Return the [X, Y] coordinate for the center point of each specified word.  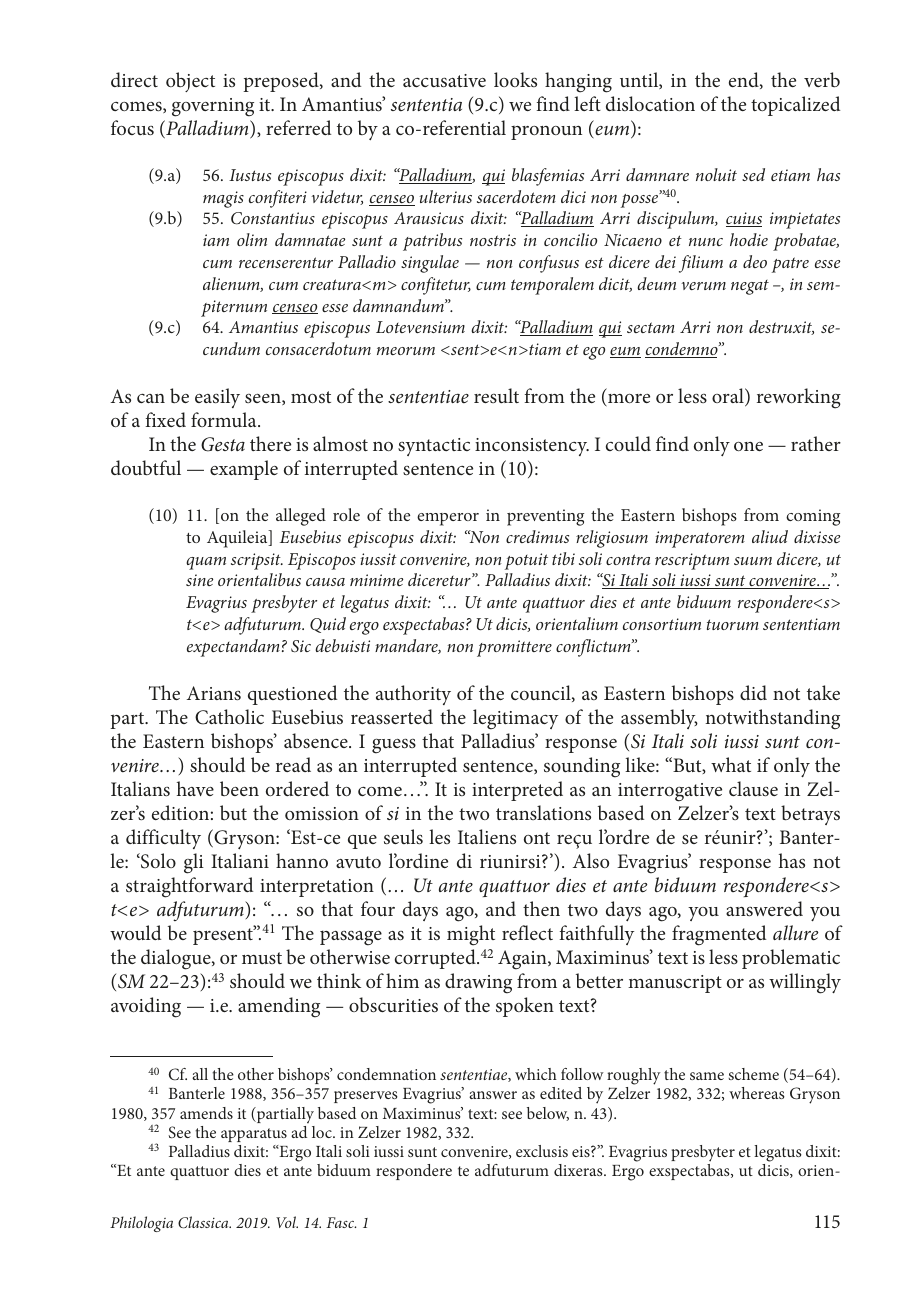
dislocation [650, 103]
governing [213, 107]
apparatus [254, 1135]
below [548, 1114]
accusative [444, 80]
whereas [757, 1093]
